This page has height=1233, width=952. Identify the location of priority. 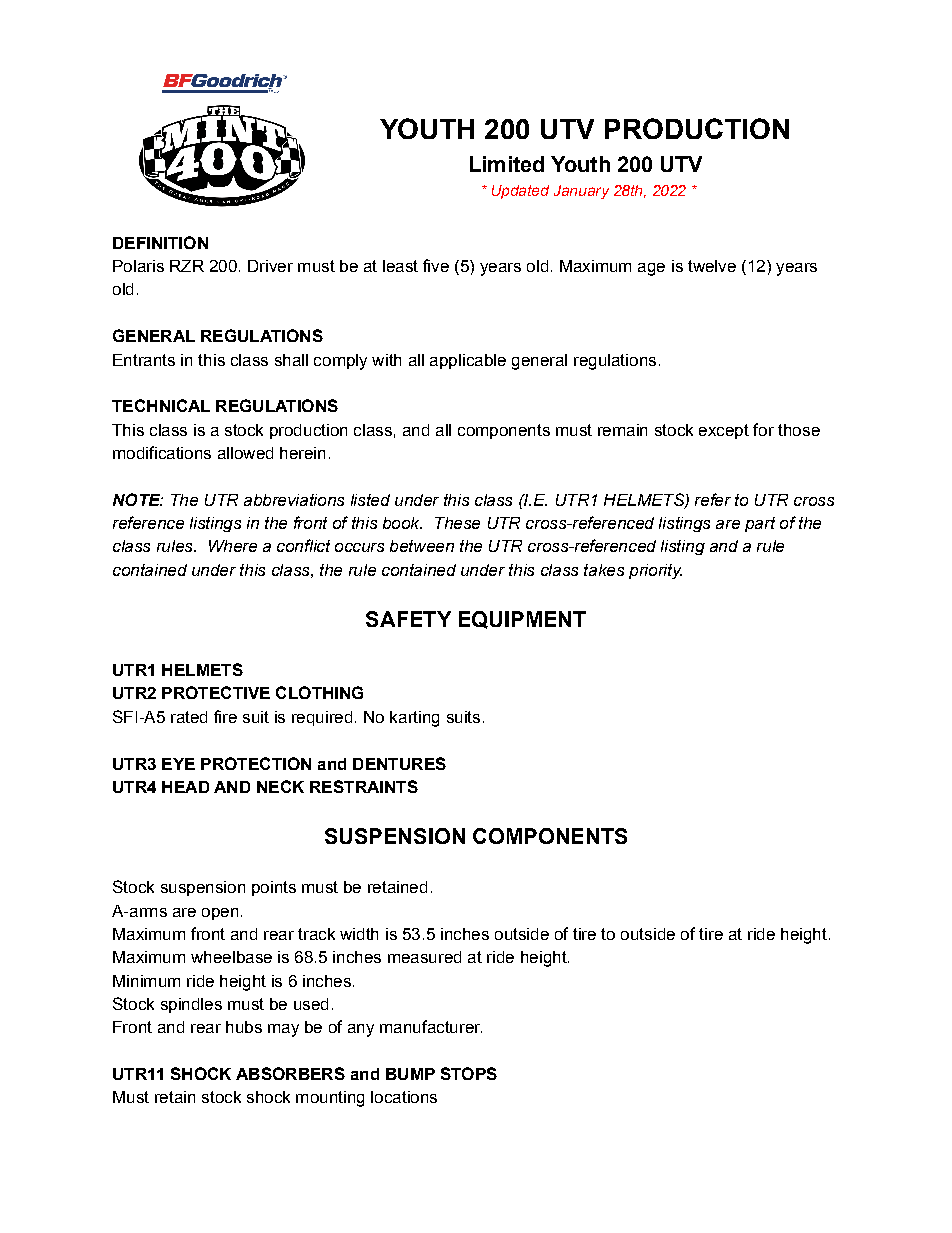
(655, 571).
